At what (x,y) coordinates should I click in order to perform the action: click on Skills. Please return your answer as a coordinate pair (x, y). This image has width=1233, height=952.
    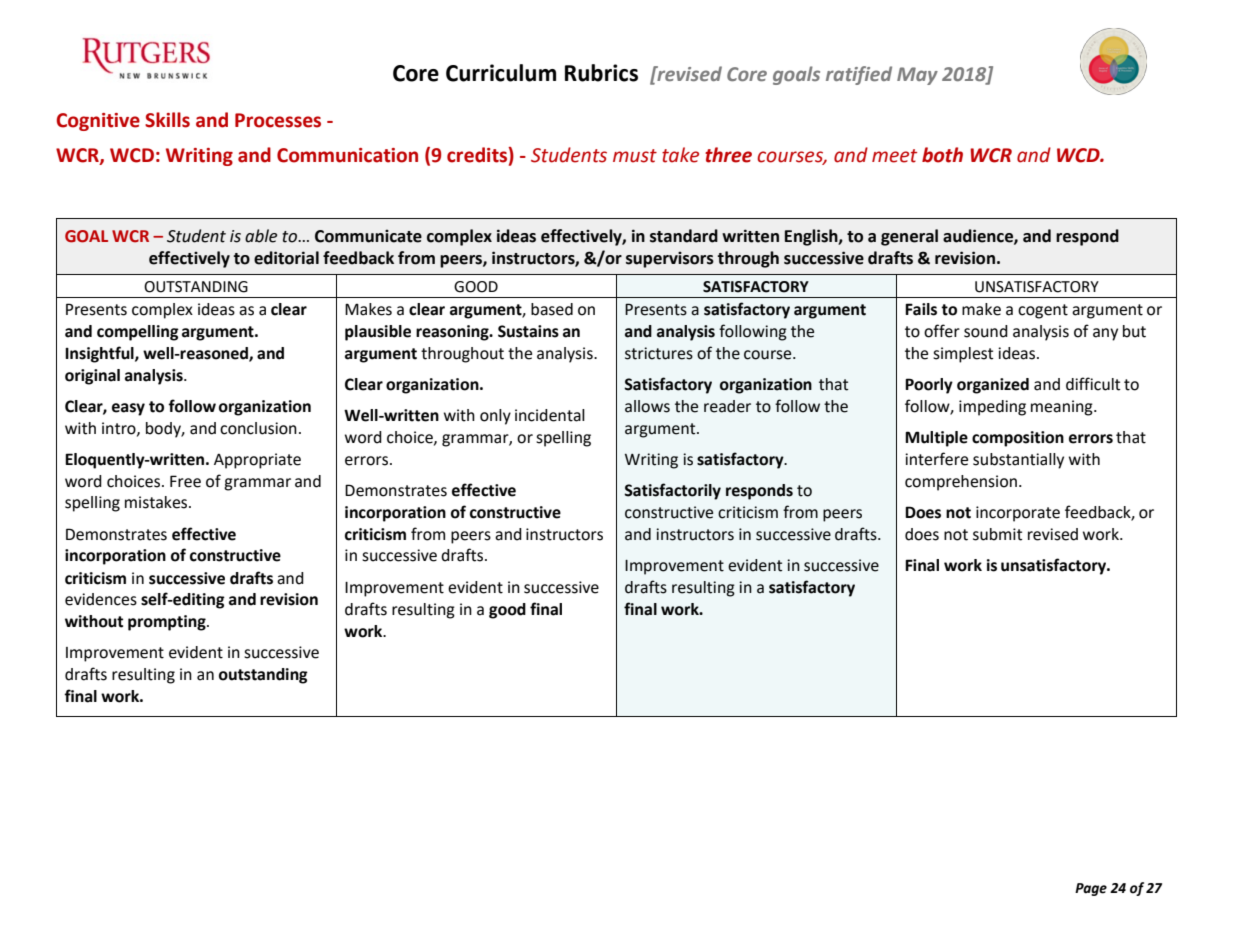
    Looking at the image, I should click on (167, 120).
